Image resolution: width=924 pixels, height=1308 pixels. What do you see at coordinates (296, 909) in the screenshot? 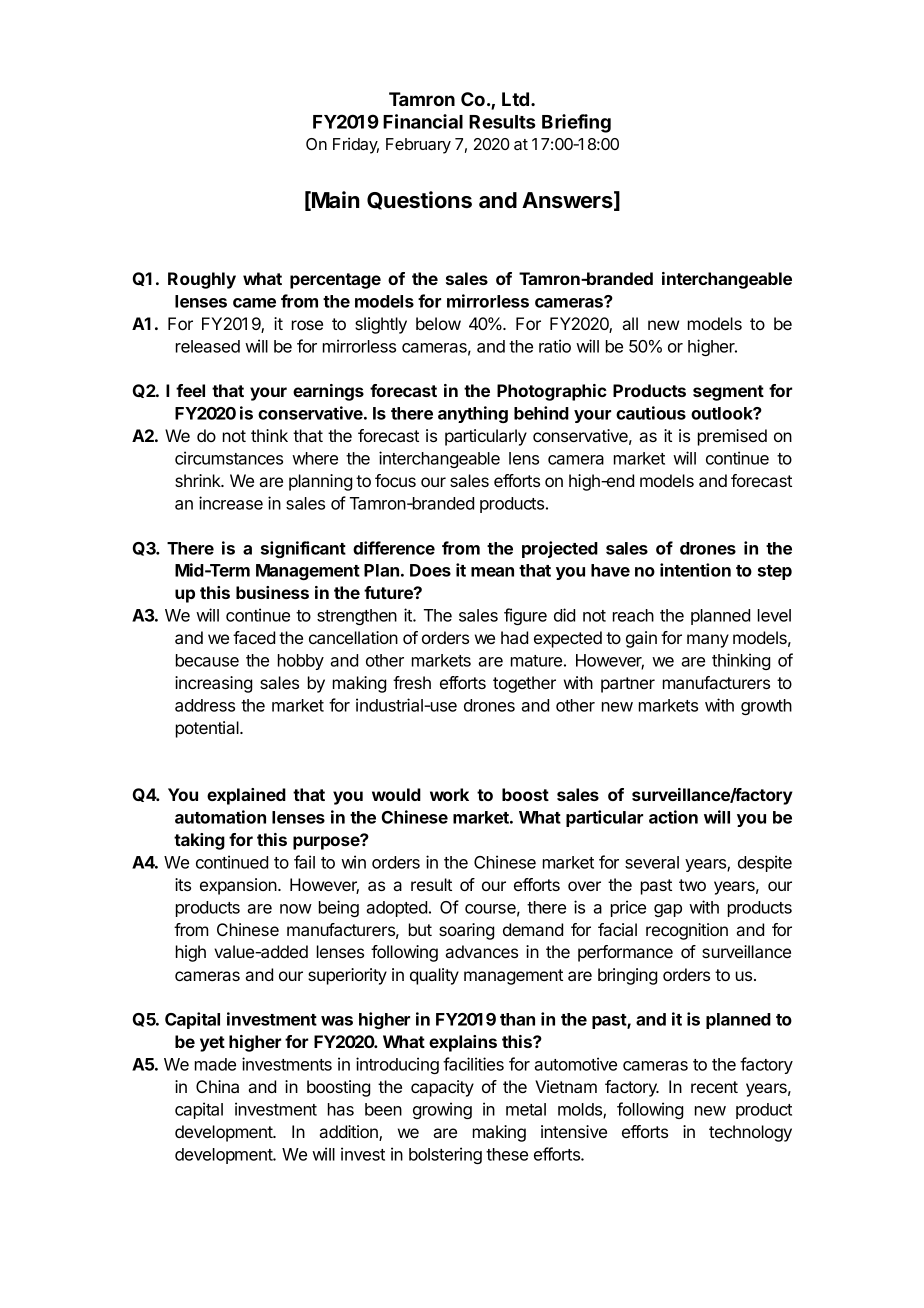
I see `now` at bounding box center [296, 909].
